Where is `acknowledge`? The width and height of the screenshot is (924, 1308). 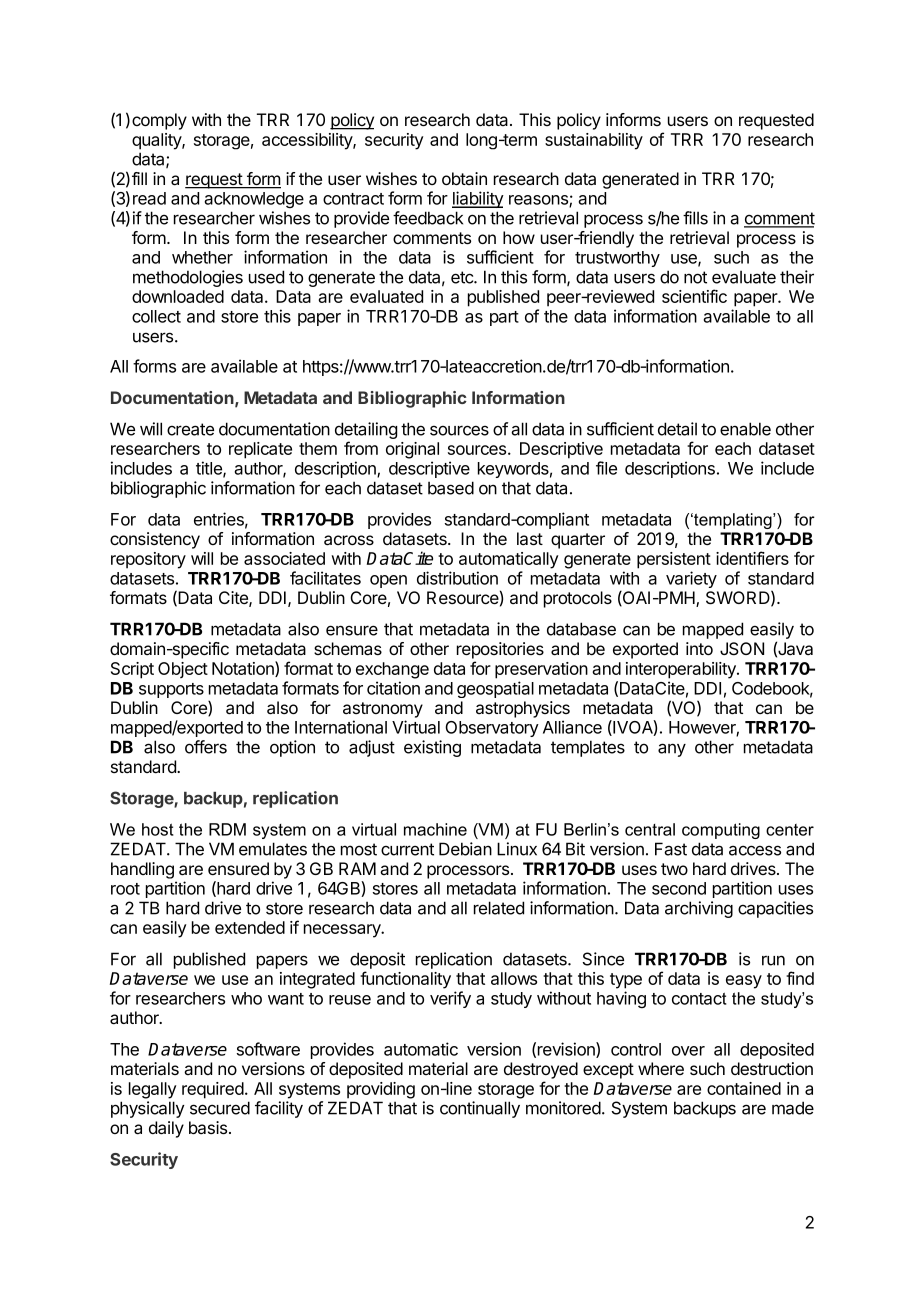
acknowledge is located at coordinates (254, 200).
